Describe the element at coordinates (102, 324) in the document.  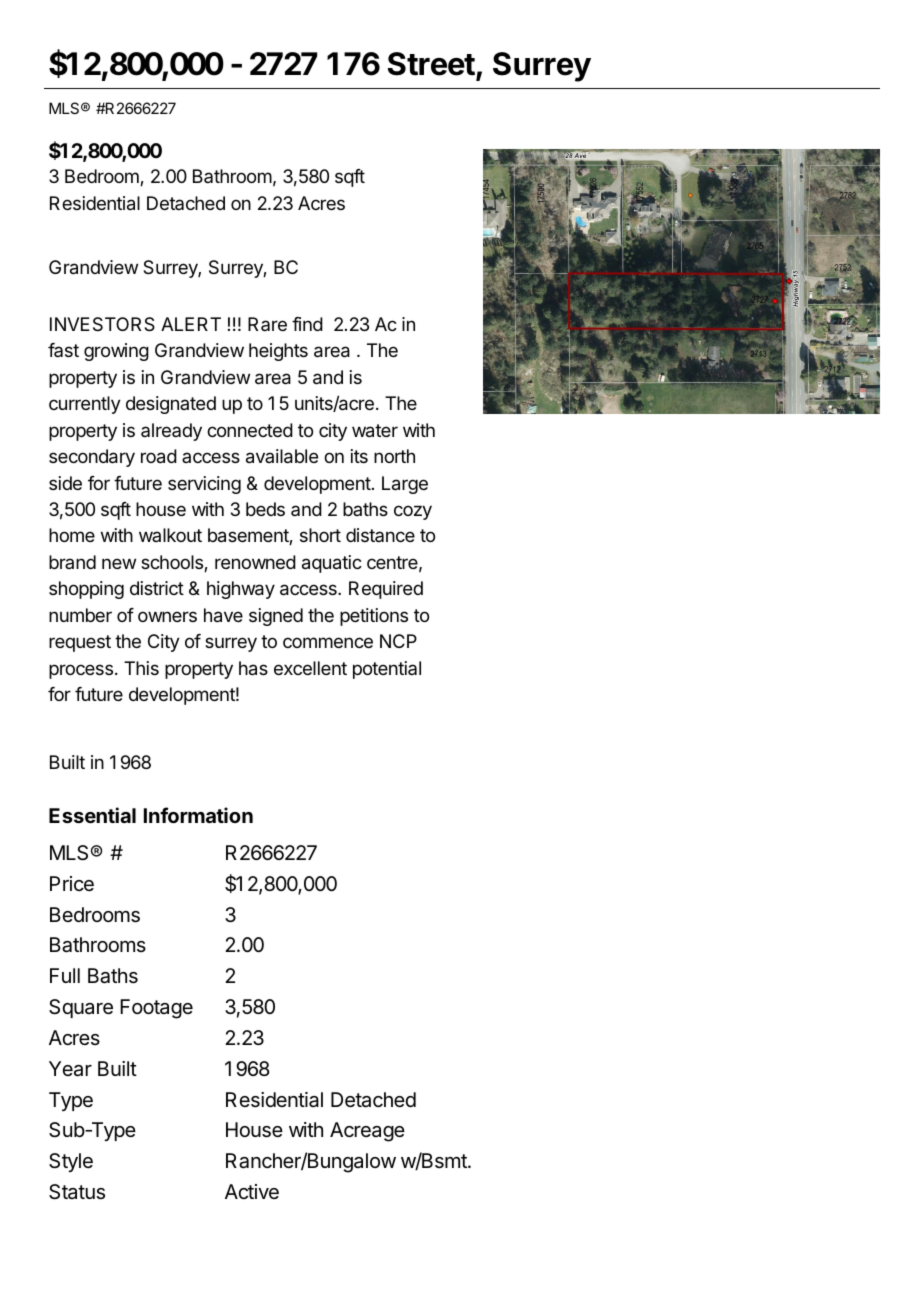
I see `INVESTORS` at that location.
